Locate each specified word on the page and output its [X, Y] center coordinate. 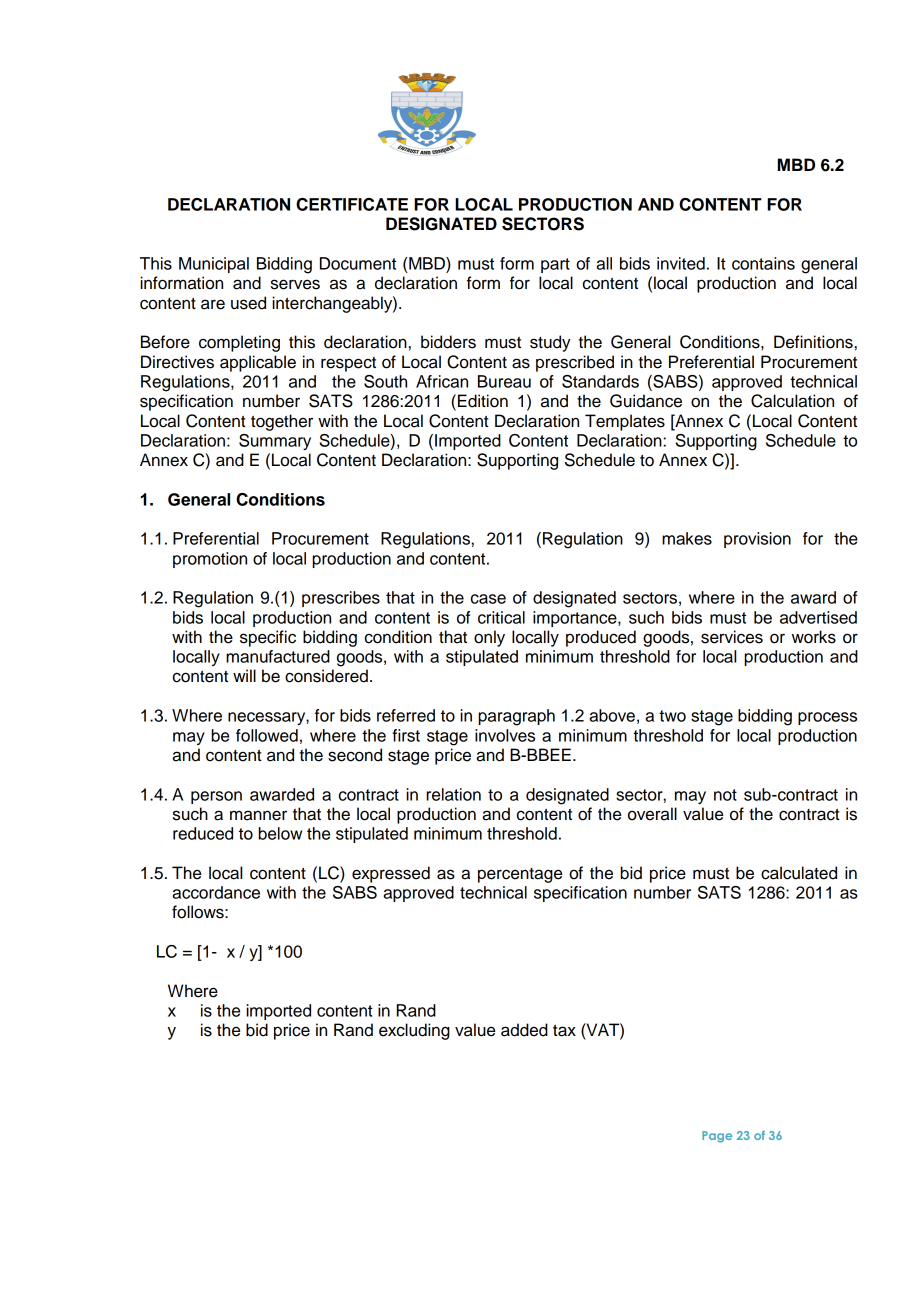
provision [757, 540]
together [282, 422]
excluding [414, 1031]
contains [763, 263]
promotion [210, 560]
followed [267, 735]
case [488, 599]
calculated [799, 873]
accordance [216, 892]
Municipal [214, 265]
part [555, 265]
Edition [483, 401]
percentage [520, 875]
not [725, 795]
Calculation [792, 401]
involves [505, 735]
